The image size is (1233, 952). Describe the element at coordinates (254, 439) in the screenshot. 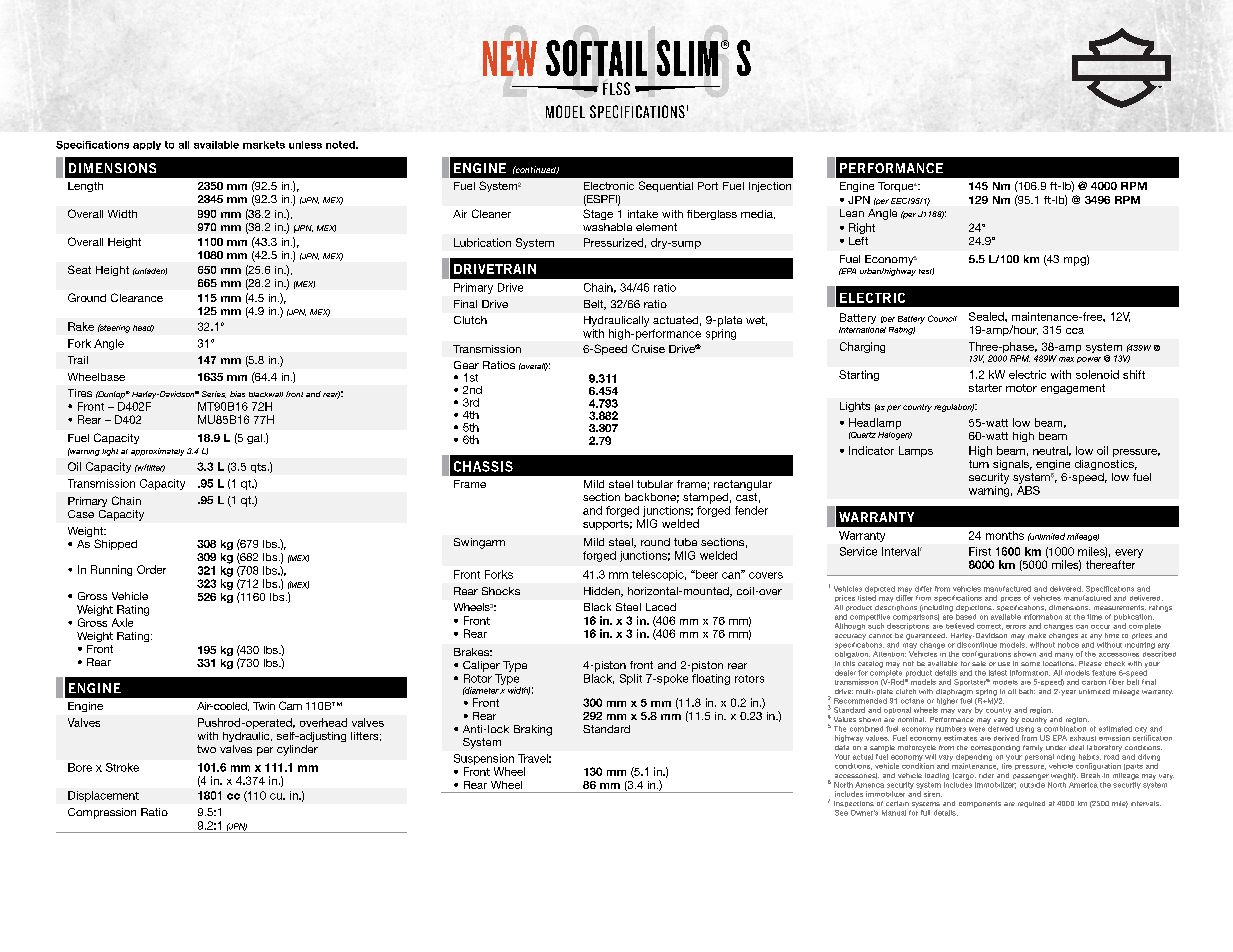

I see `gal` at that location.
